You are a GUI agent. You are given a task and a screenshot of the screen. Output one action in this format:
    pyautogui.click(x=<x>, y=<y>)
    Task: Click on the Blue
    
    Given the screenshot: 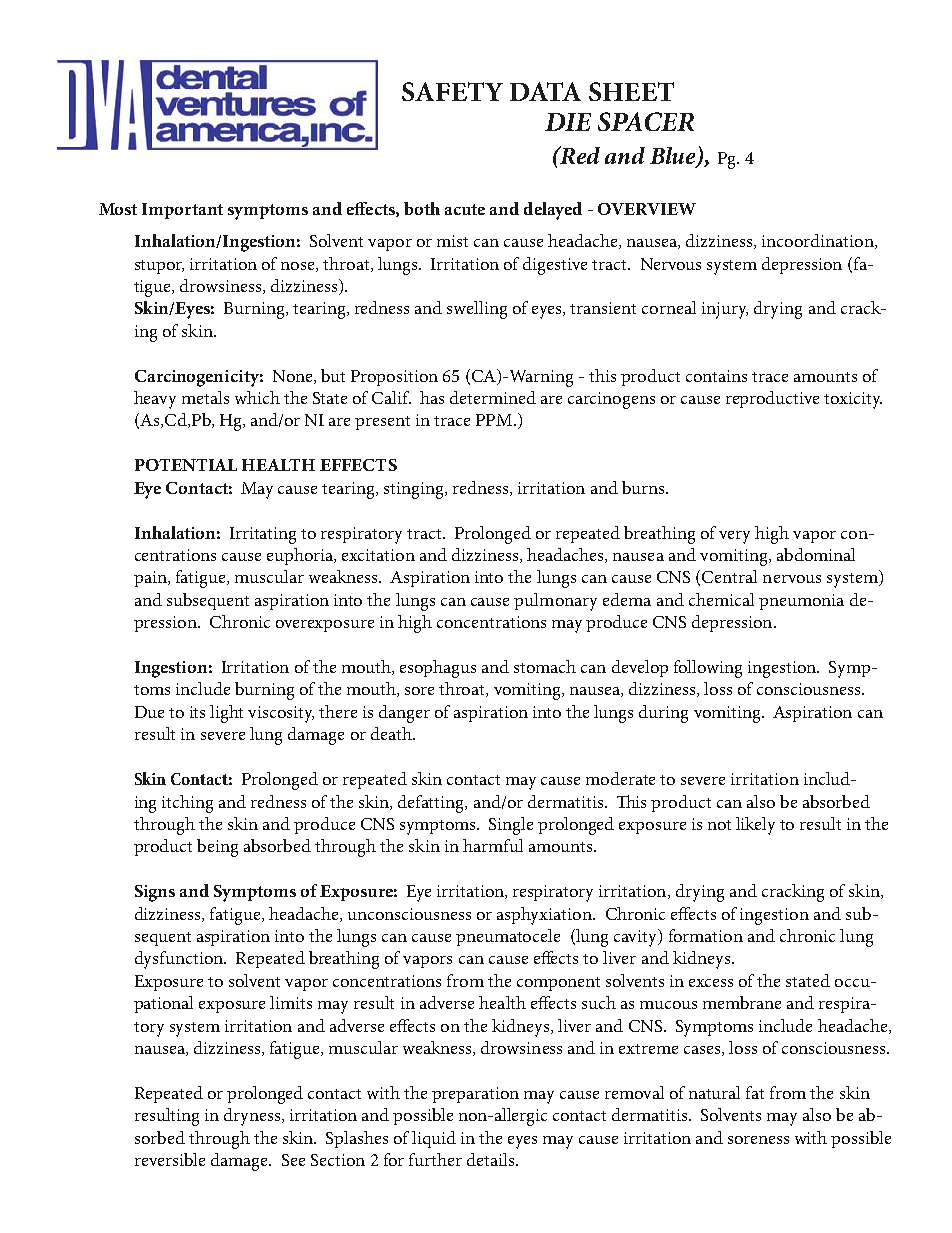 What is the action you would take?
    pyautogui.click(x=674, y=157)
